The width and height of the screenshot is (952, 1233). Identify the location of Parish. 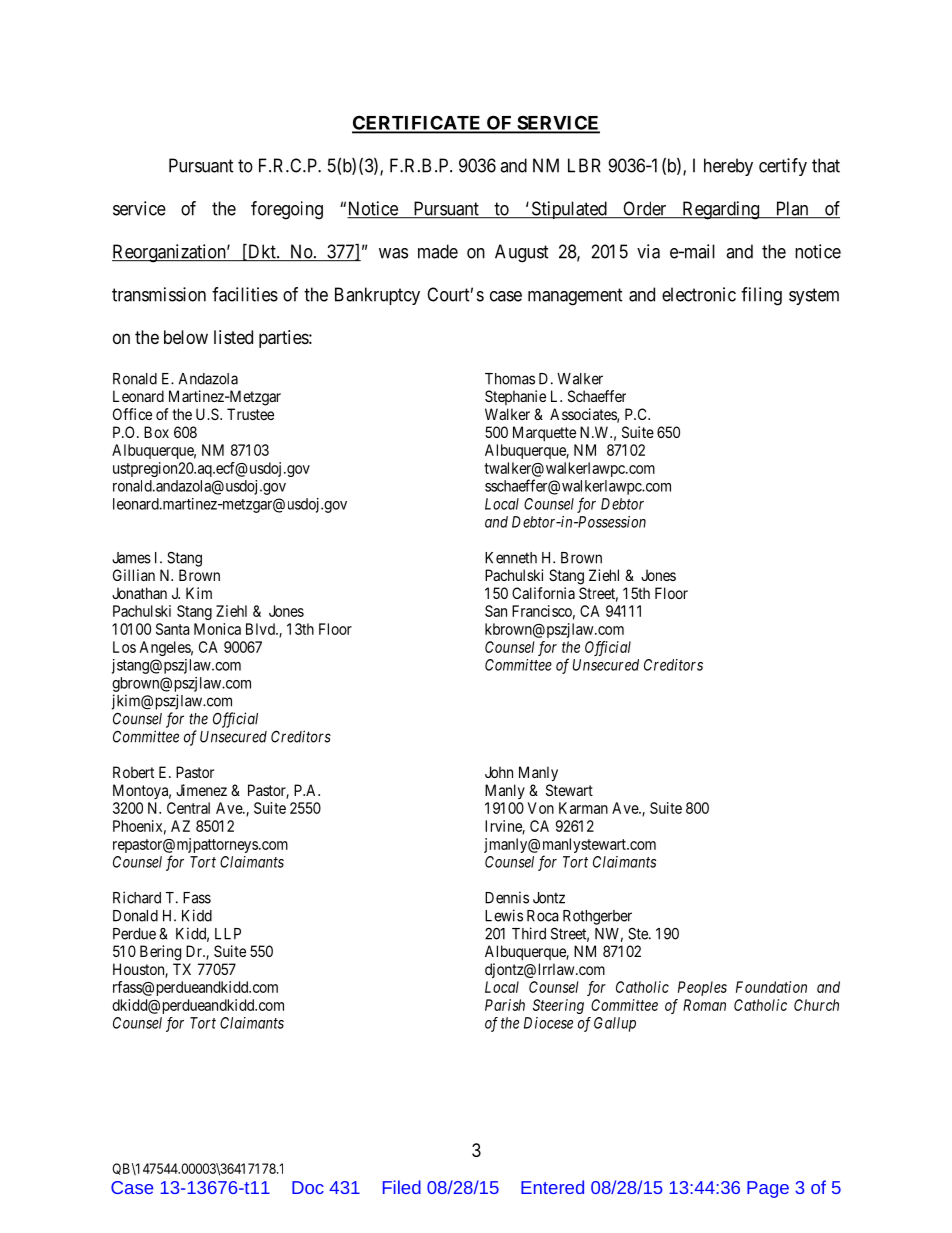
(505, 1005).
